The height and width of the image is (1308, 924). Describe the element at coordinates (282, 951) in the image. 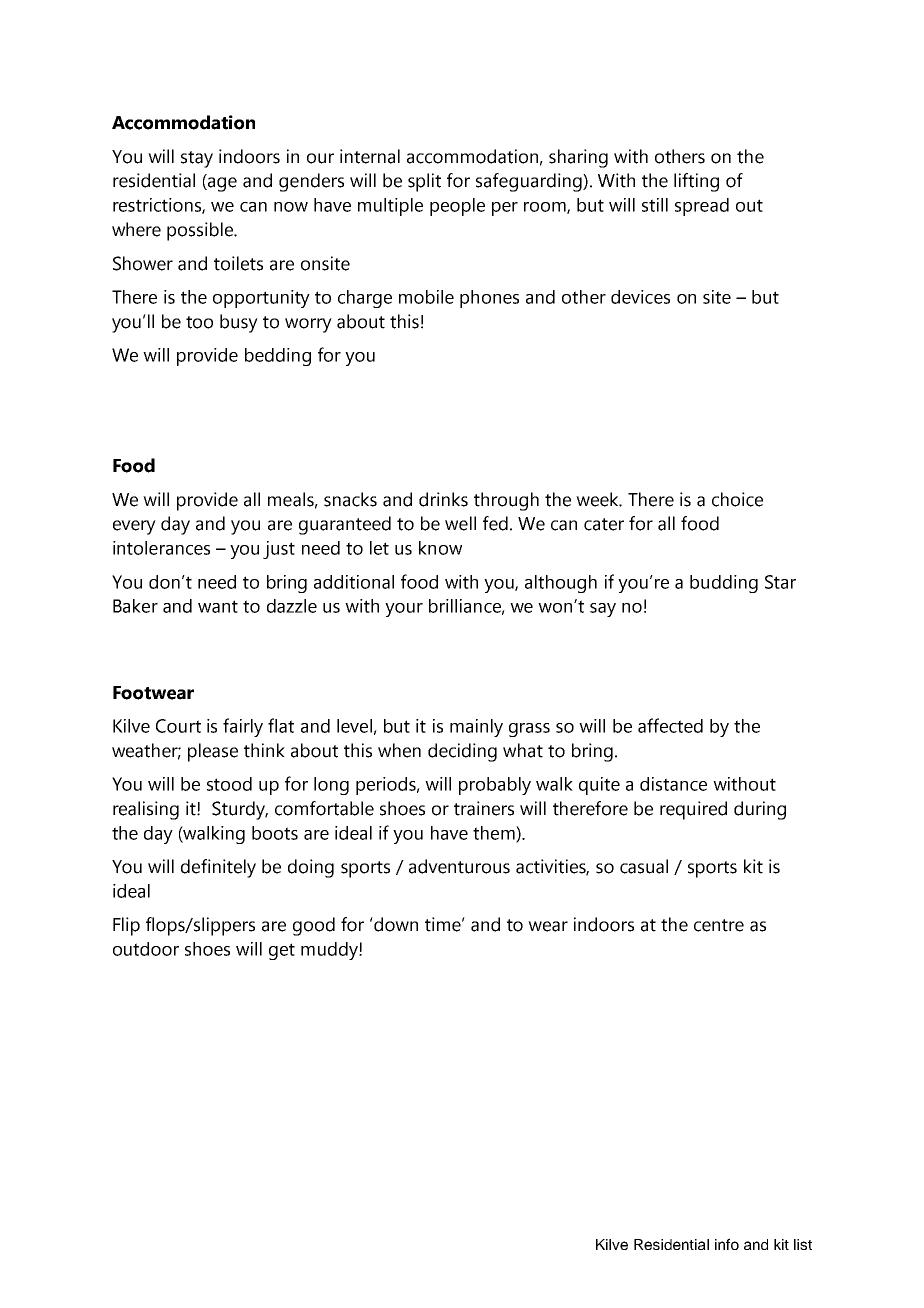

I see `get` at that location.
